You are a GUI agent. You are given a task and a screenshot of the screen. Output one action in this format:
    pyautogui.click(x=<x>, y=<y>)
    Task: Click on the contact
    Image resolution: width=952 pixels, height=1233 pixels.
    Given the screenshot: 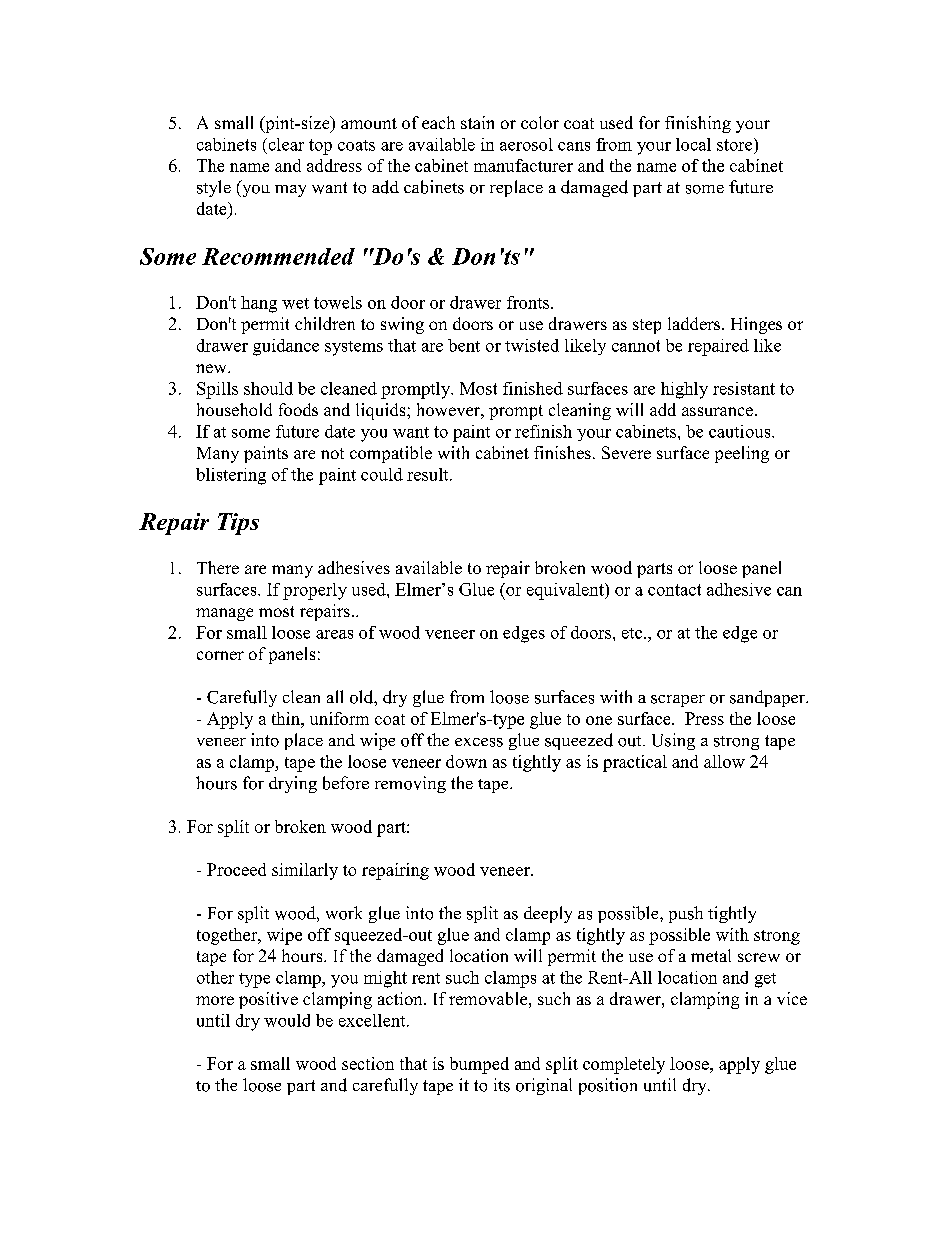 What is the action you would take?
    pyautogui.click(x=674, y=590)
